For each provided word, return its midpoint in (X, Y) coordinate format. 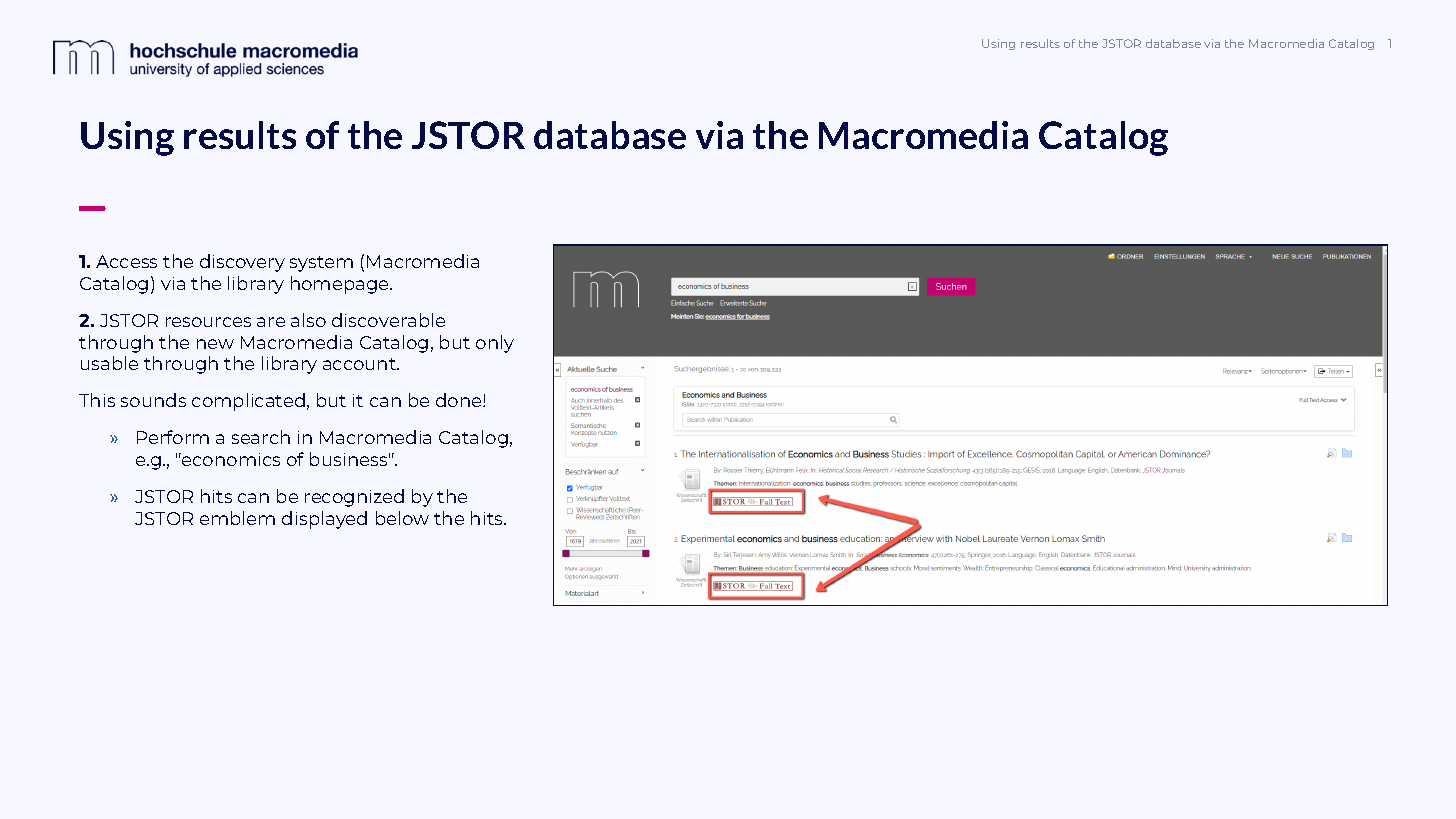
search (261, 437)
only (495, 344)
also (308, 320)
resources (208, 322)
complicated (248, 402)
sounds (153, 400)
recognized (354, 498)
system (321, 264)
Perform (173, 437)
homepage (341, 285)
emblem (237, 518)
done (460, 400)
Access (126, 261)
